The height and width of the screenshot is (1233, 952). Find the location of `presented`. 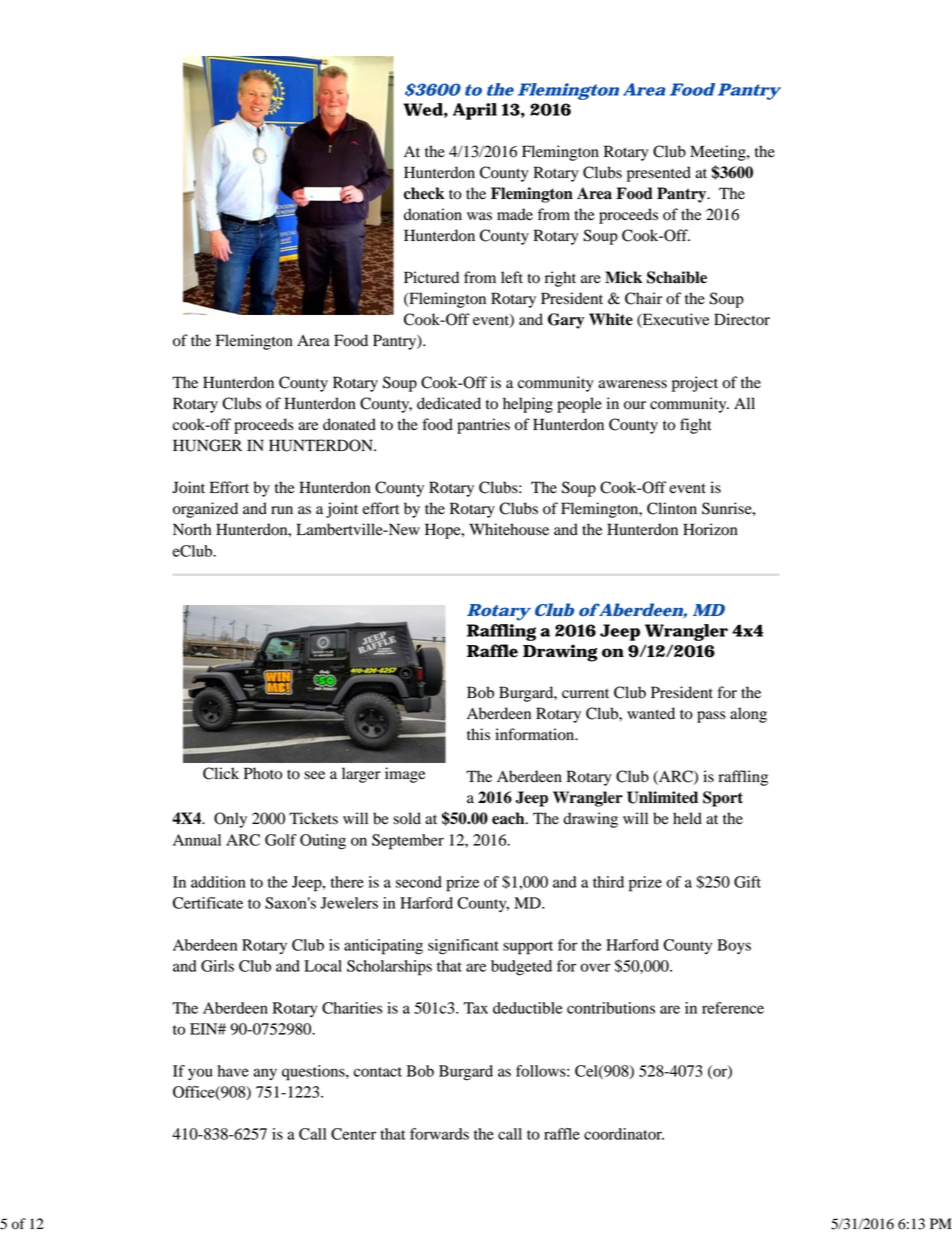

presented is located at coordinates (659, 174).
